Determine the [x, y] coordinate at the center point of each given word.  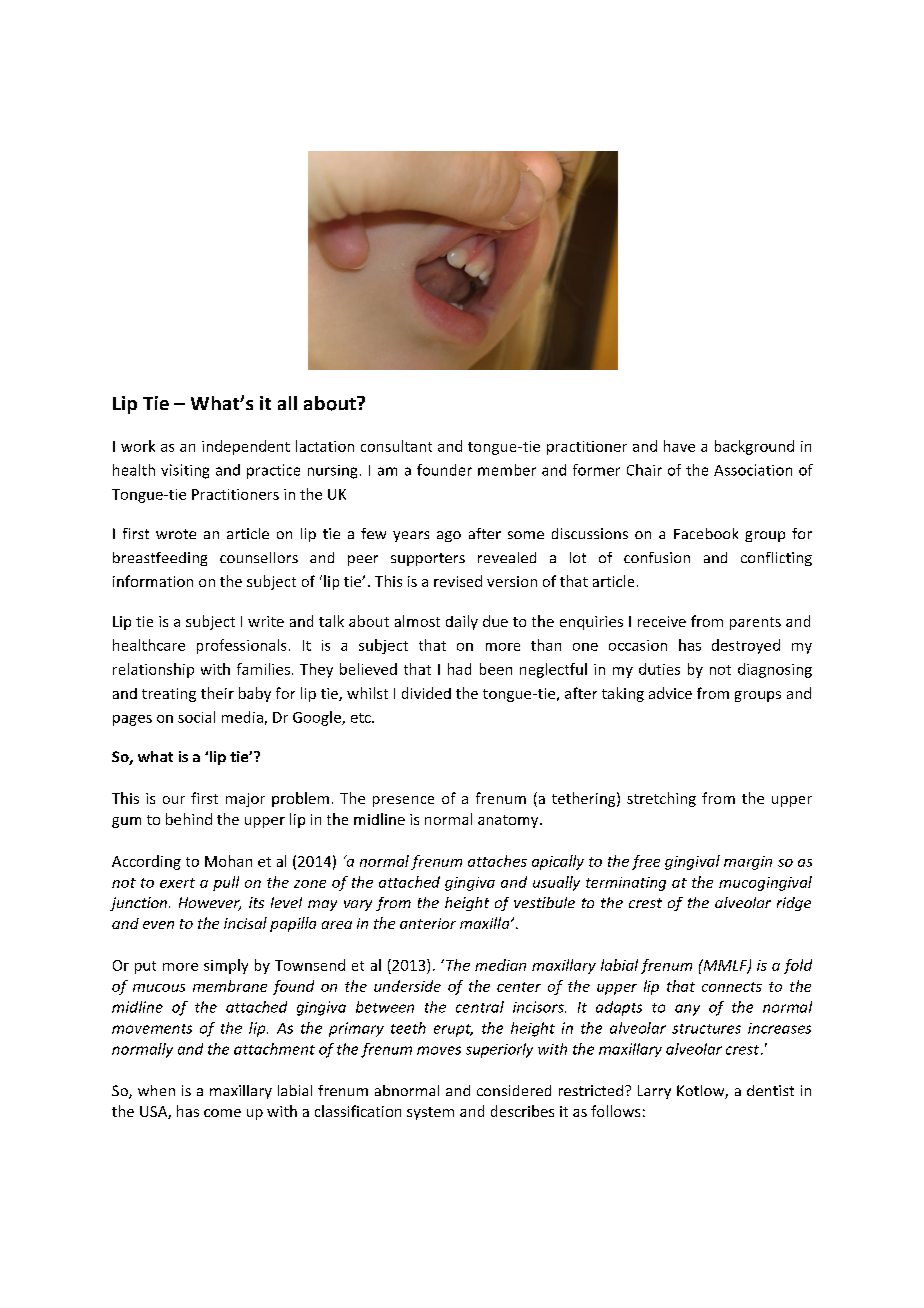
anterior [428, 923]
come [222, 1113]
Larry [654, 1092]
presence [403, 801]
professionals [241, 646]
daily [462, 622]
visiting [185, 471]
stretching [661, 799]
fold [798, 966]
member [507, 470]
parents [755, 623]
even [158, 925]
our [174, 800]
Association [753, 470]
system [430, 1113]
